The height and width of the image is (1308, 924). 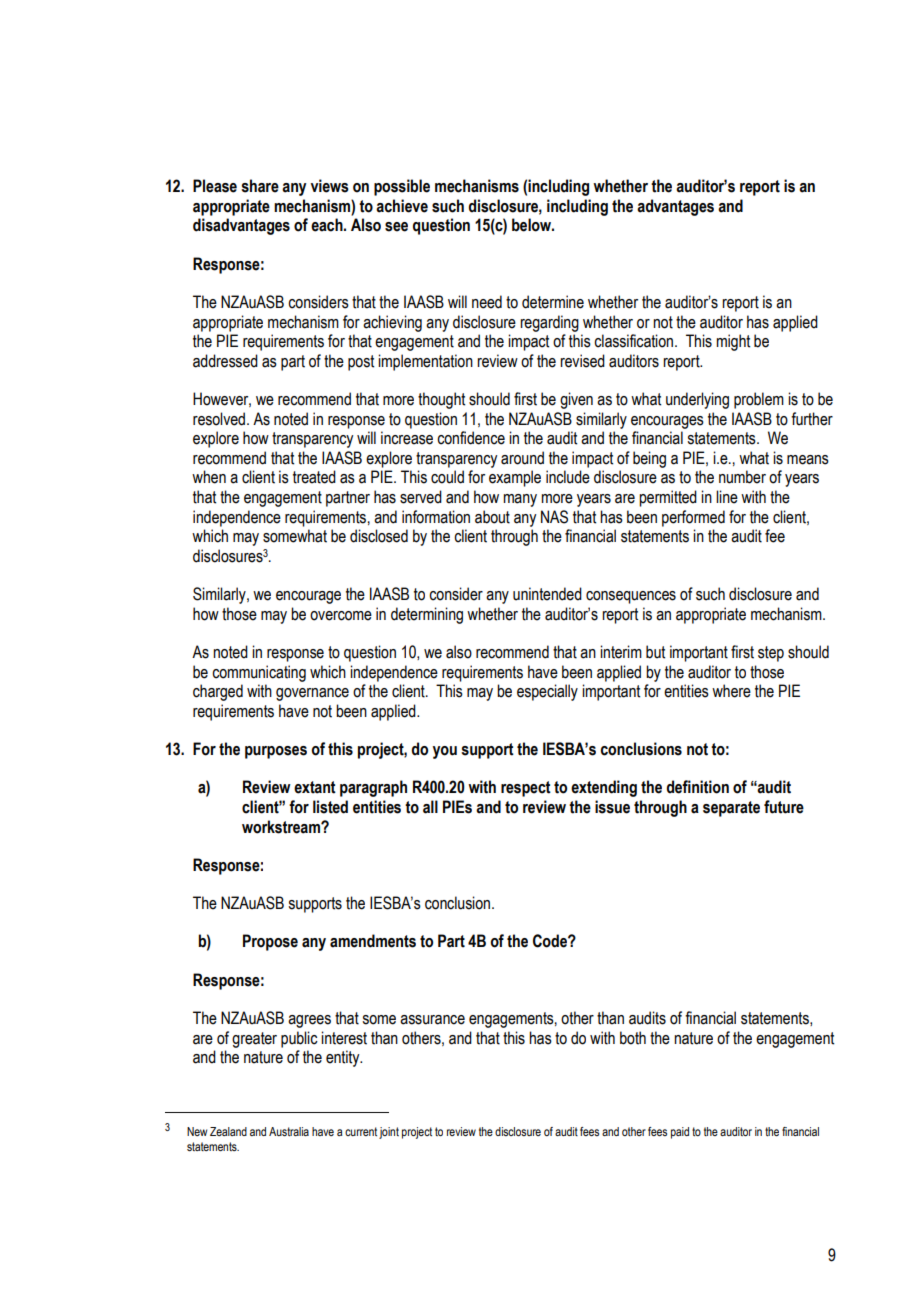 I want to click on Australia, so click(x=289, y=1131).
